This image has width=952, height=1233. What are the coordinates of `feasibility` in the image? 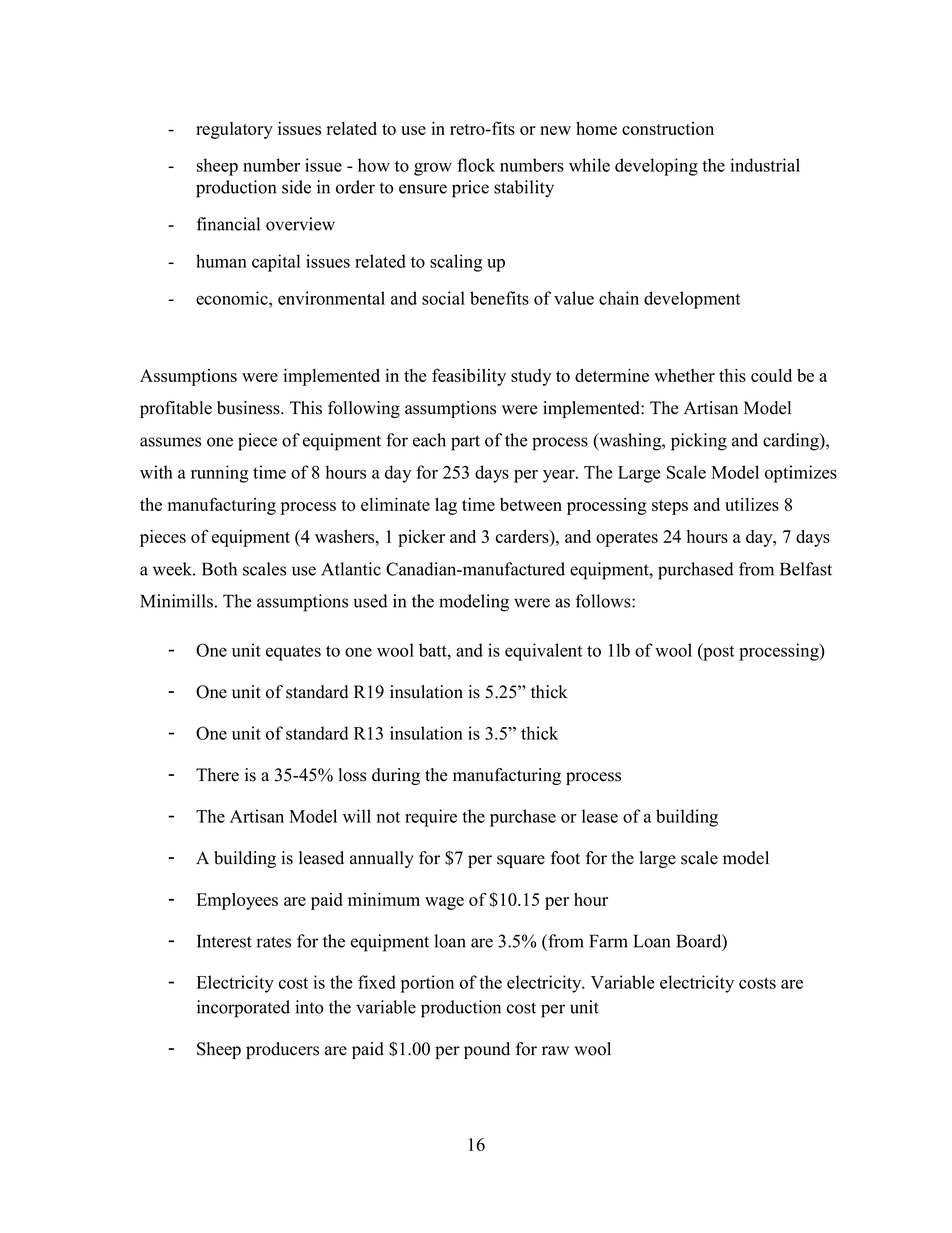 It's located at (469, 377).
